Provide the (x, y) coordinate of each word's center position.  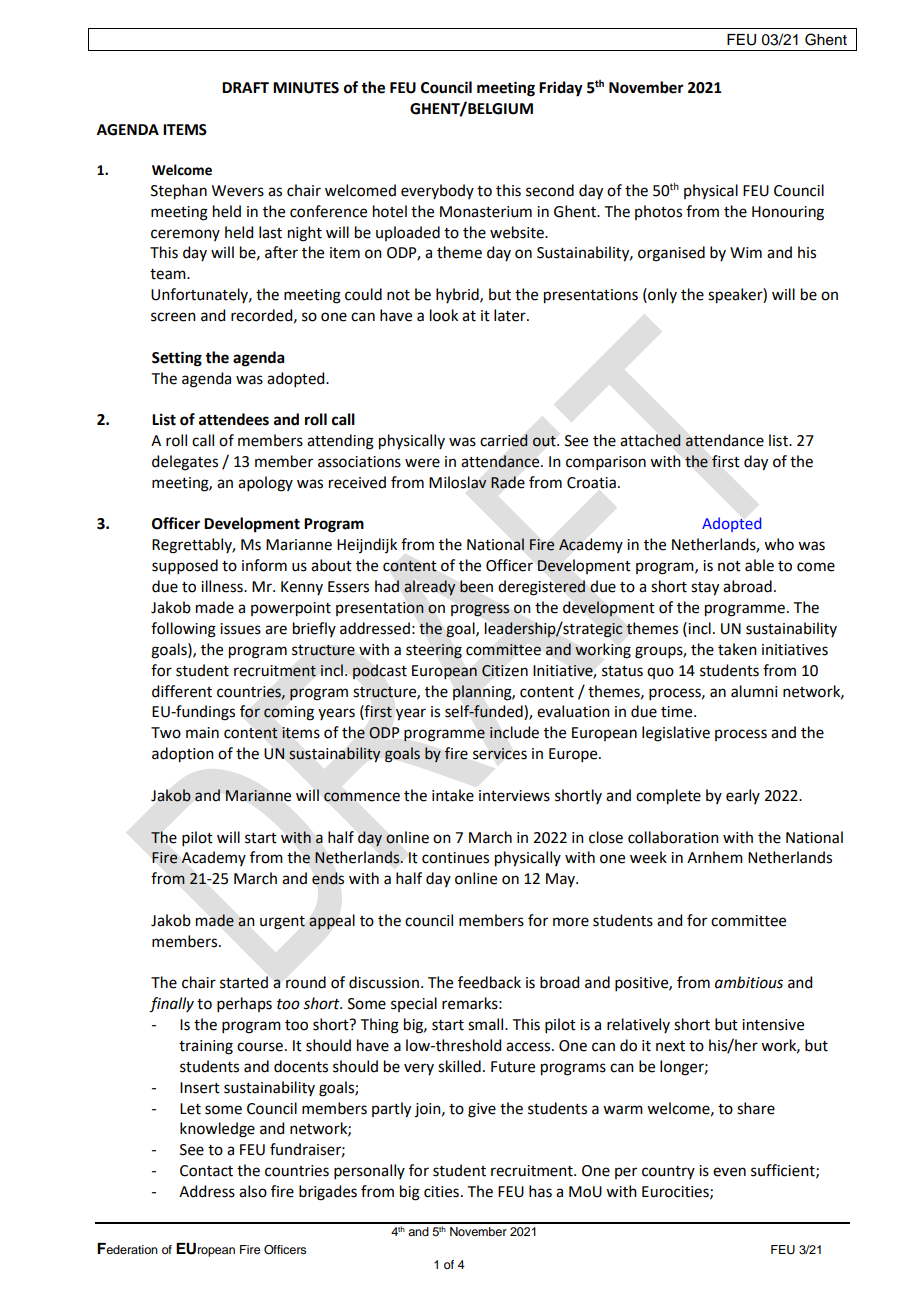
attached (650, 440)
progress (480, 610)
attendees (234, 419)
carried (504, 440)
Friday (561, 89)
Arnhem (715, 857)
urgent (282, 923)
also (253, 1191)
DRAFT (245, 87)
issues (240, 629)
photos (658, 212)
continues (455, 858)
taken (737, 649)
